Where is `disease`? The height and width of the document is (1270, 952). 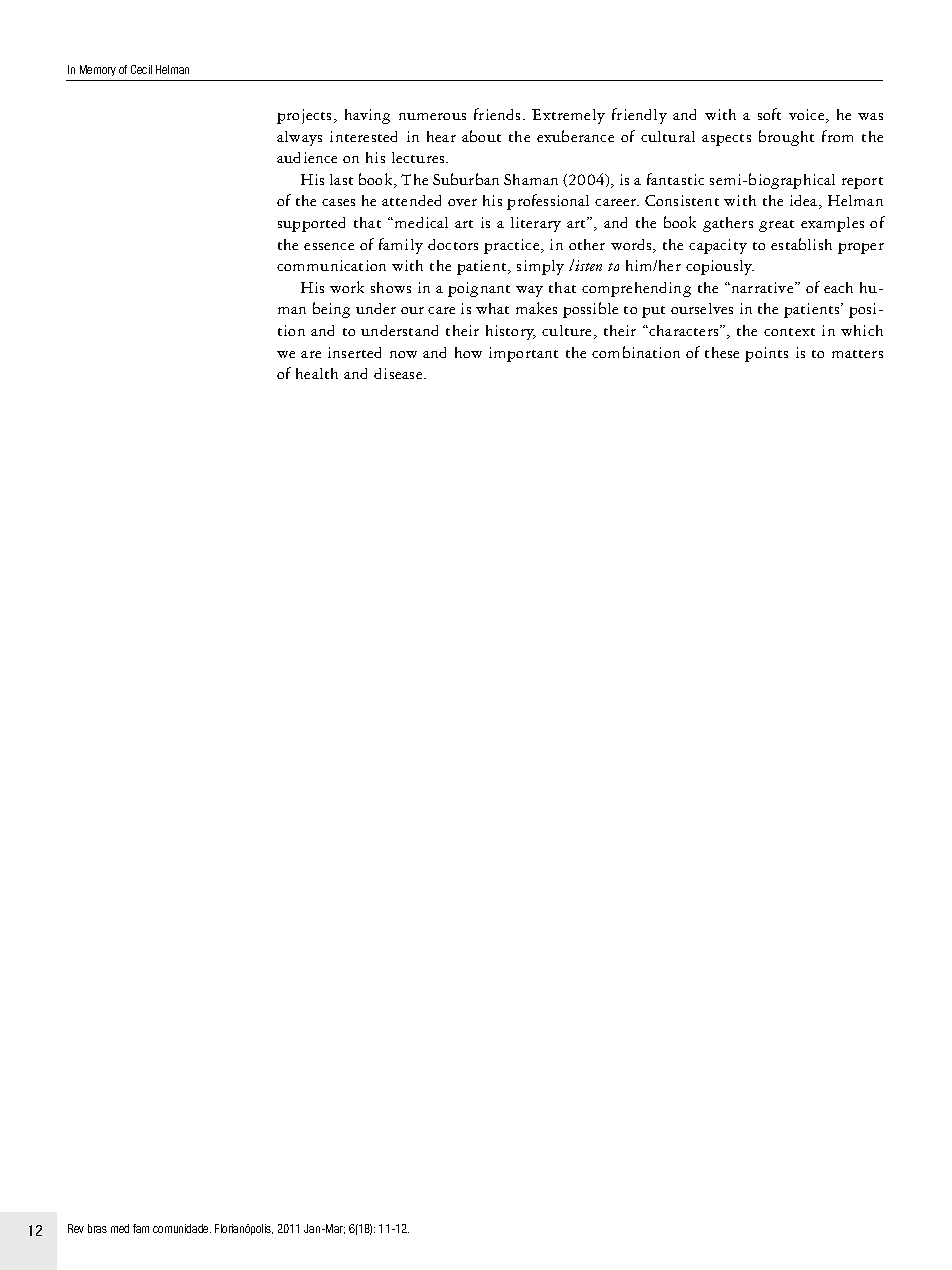
disease is located at coordinates (399, 373).
